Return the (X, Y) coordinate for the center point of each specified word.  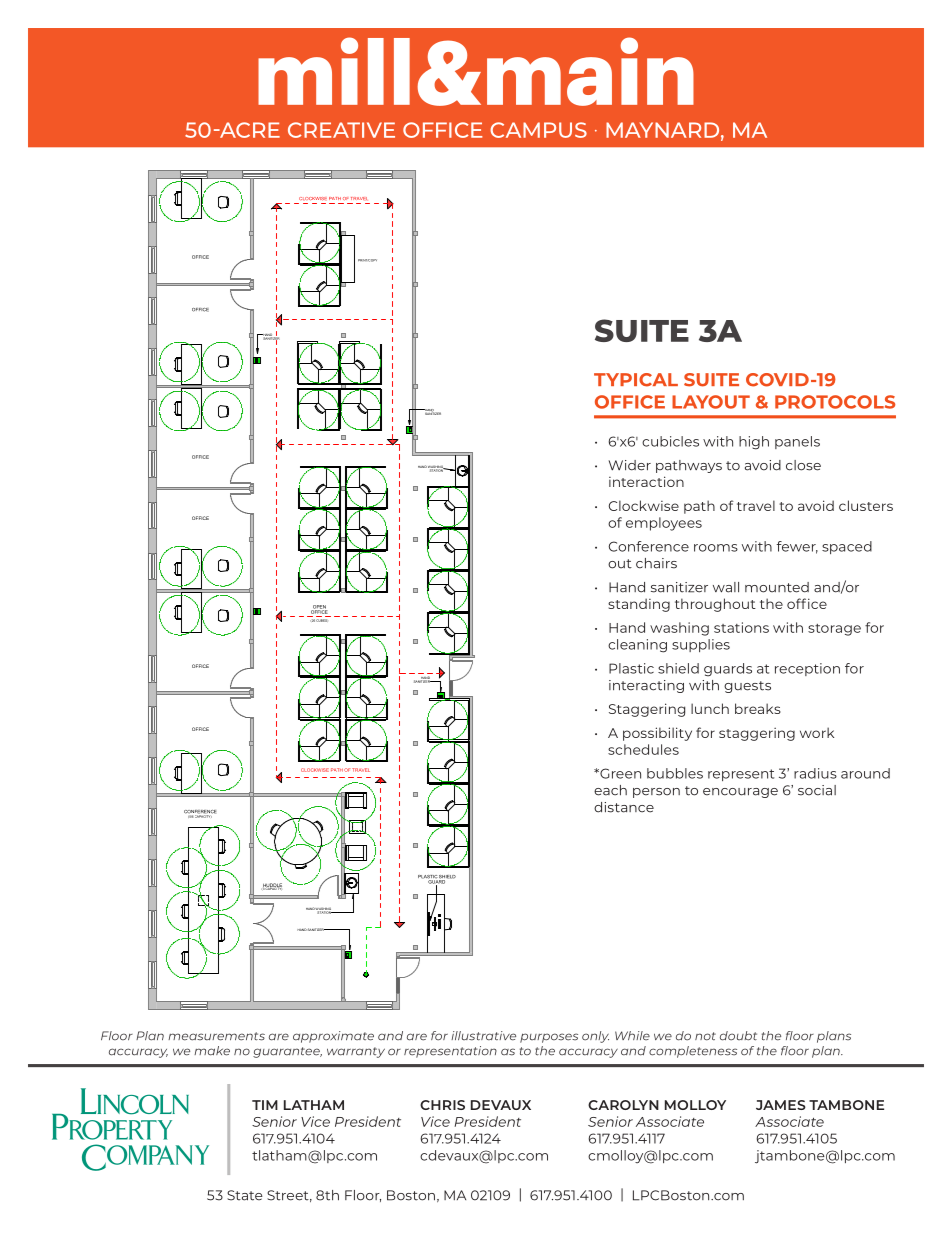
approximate (333, 1037)
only (595, 1037)
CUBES (321, 620)
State (245, 1195)
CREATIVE (341, 130)
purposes (549, 1038)
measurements (216, 1036)
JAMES (781, 1105)
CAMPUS (538, 130)
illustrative (483, 1036)
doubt (738, 1036)
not (705, 1036)
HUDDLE (271, 886)
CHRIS (442, 1105)
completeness (693, 1052)
